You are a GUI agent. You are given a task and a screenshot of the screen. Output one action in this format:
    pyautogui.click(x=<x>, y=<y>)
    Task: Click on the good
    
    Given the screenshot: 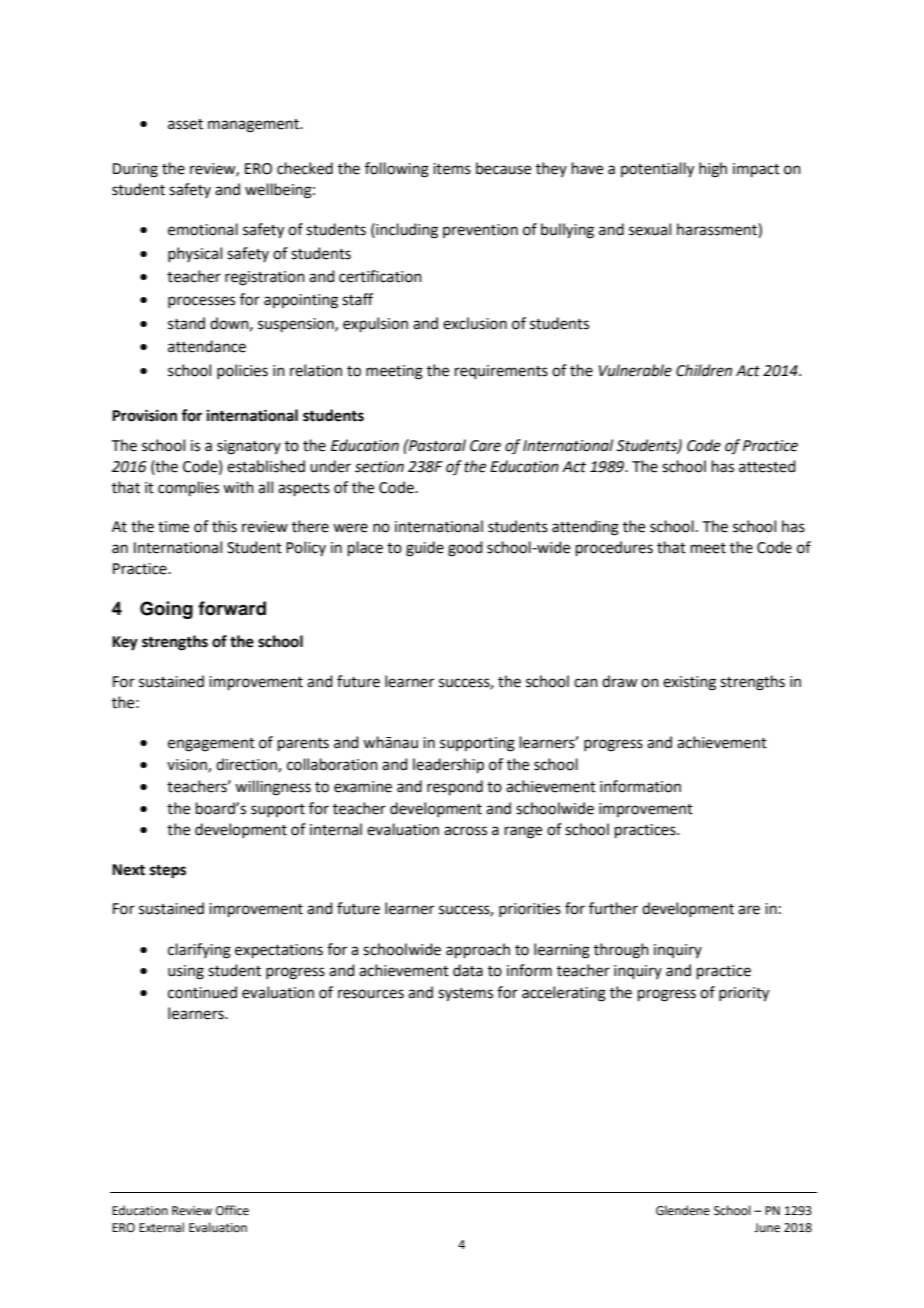 What is the action you would take?
    pyautogui.click(x=465, y=549)
